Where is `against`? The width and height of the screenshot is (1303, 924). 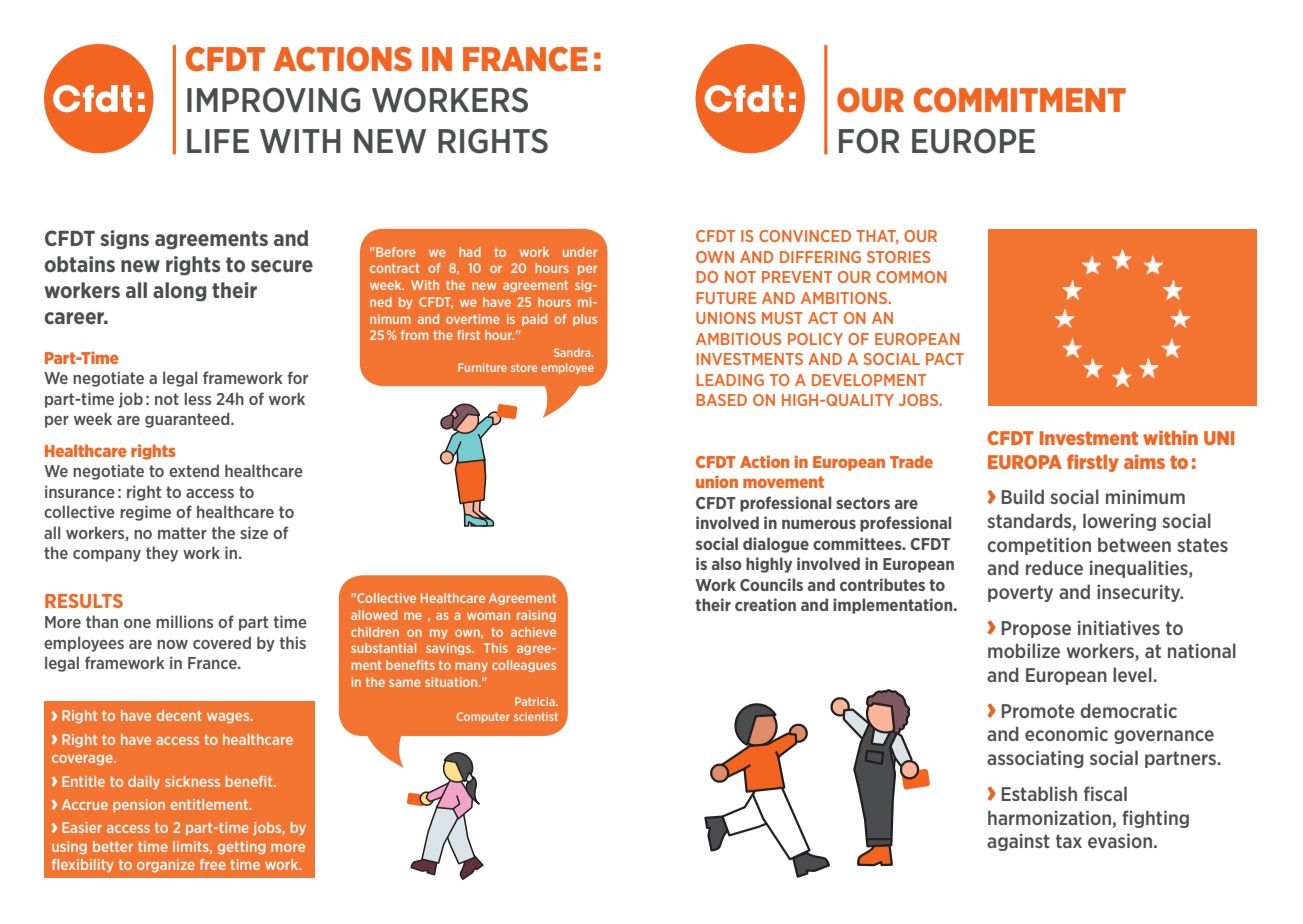
against is located at coordinates (1018, 842).
